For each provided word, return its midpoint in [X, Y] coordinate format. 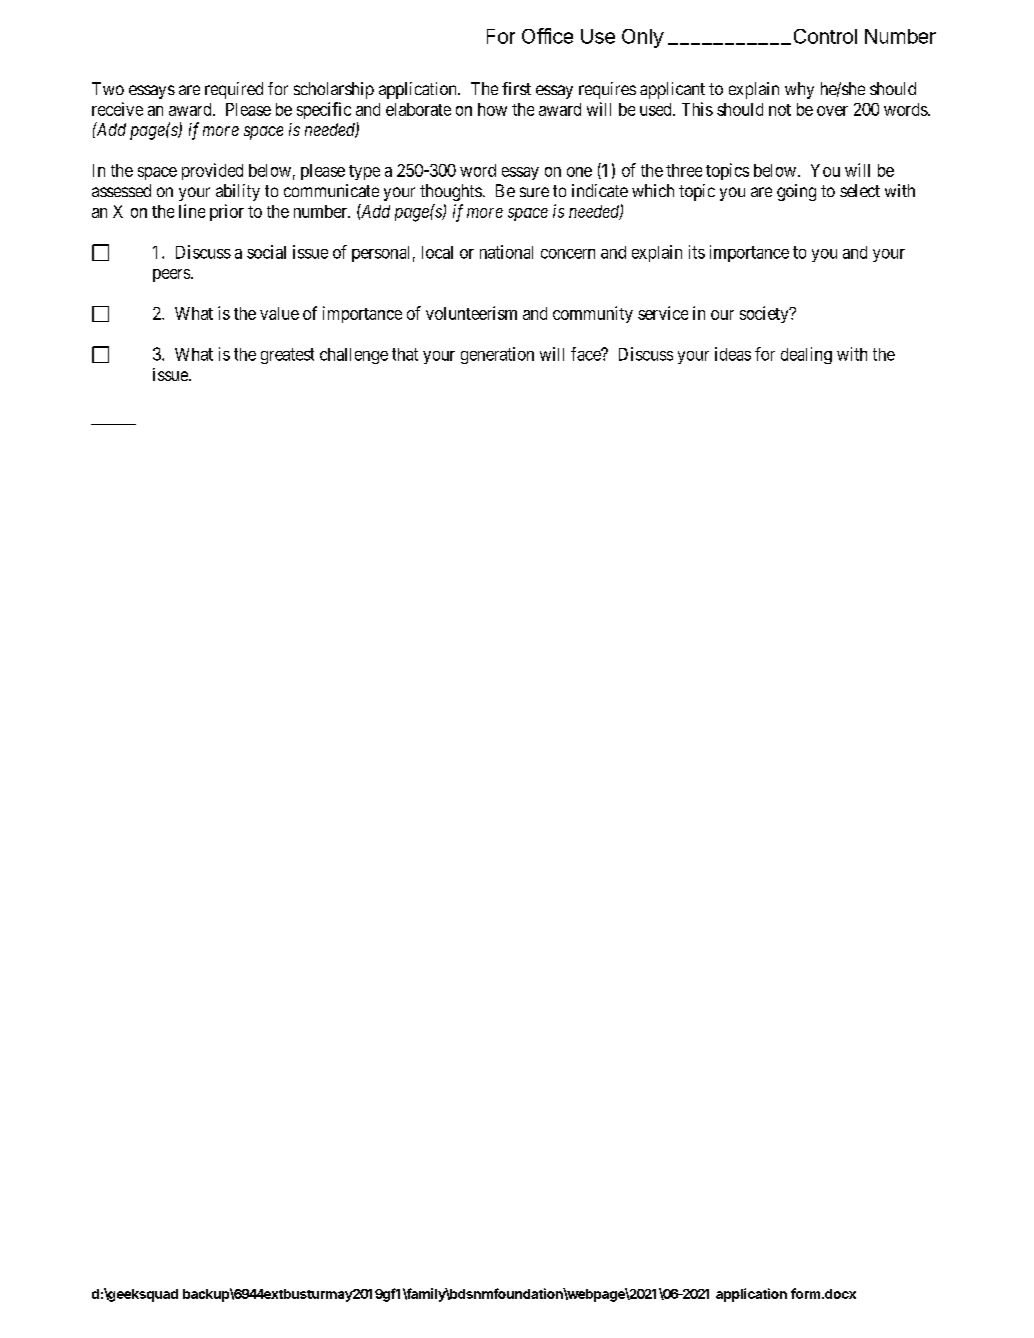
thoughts [451, 192]
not [780, 110]
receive [117, 109]
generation [497, 355]
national [506, 252]
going [796, 192]
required [234, 90]
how [492, 109]
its [697, 252]
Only [643, 38]
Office [547, 36]
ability [238, 192]
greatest [287, 356]
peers [171, 275]
